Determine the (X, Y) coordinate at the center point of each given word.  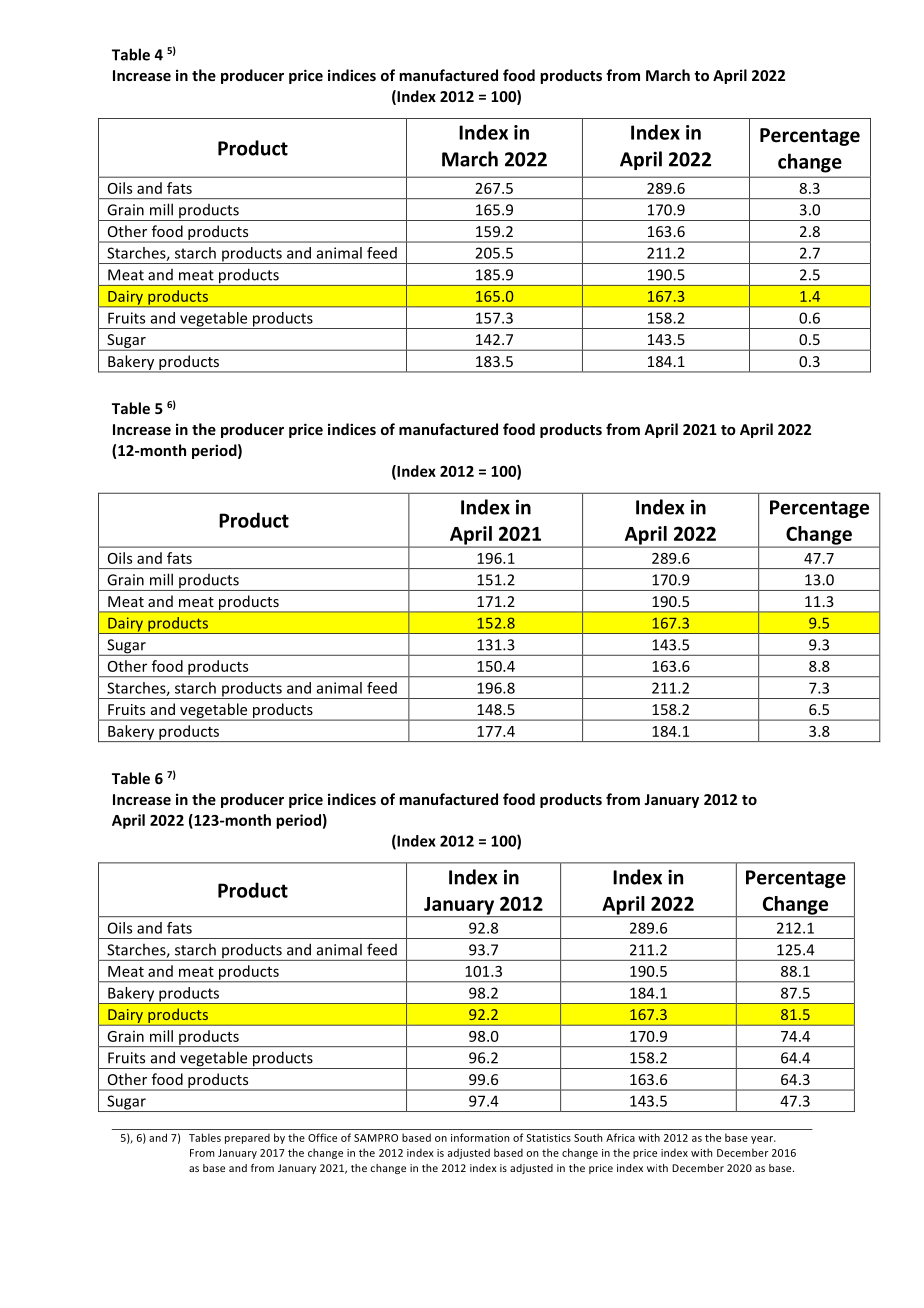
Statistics (548, 1138)
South (588, 1137)
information (480, 1137)
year (763, 1140)
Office (322, 1137)
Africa (620, 1137)
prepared (247, 1138)
